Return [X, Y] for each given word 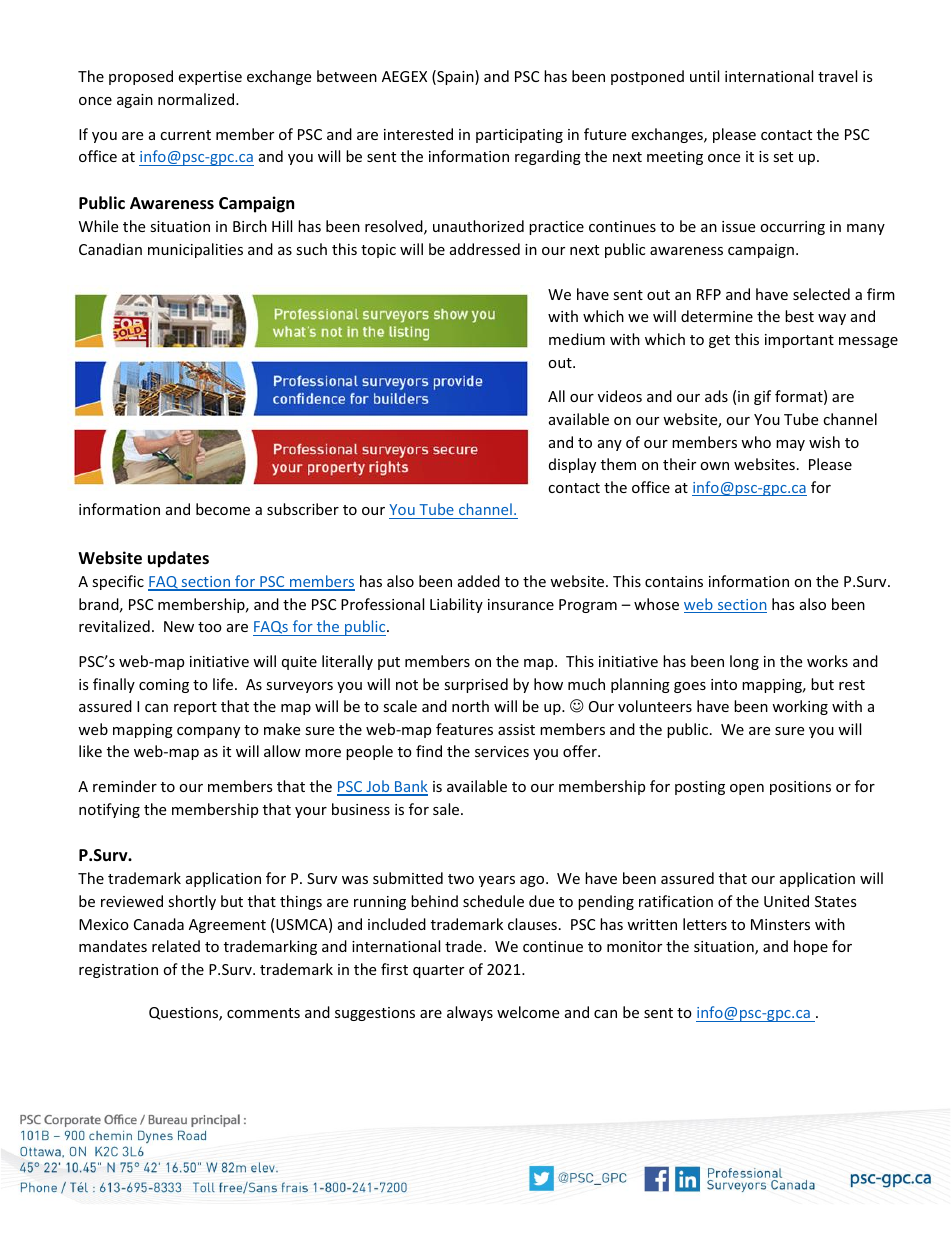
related [176, 946]
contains [674, 581]
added [479, 581]
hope [811, 947]
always [470, 1013]
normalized [197, 99]
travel [837, 76]
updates [178, 559]
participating [519, 136]
